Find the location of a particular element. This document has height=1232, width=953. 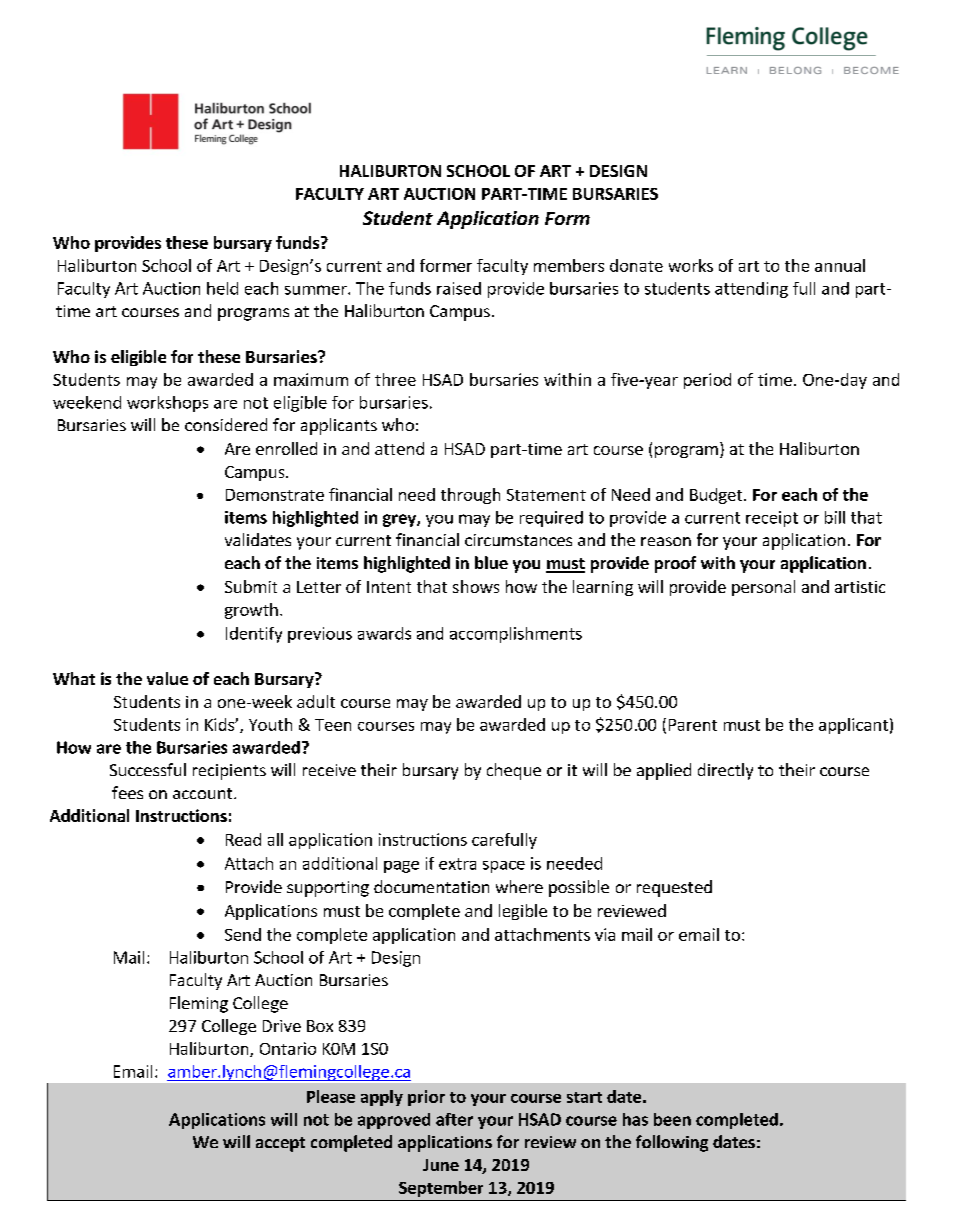

directly is located at coordinates (725, 771).
